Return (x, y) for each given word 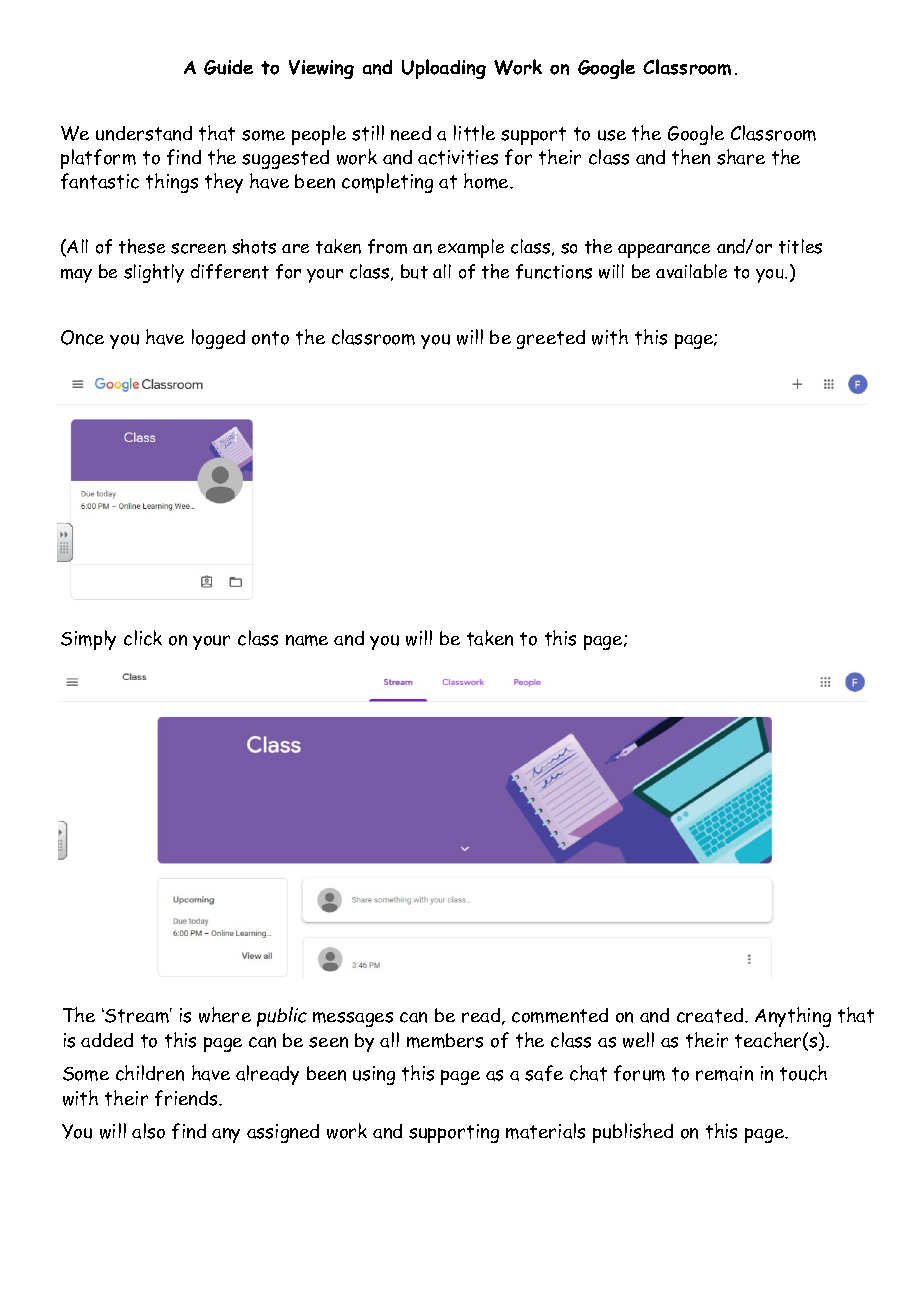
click (143, 638)
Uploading (444, 69)
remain (724, 1073)
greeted (551, 339)
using (374, 1075)
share (741, 157)
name (307, 640)
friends (187, 1098)
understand (144, 133)
